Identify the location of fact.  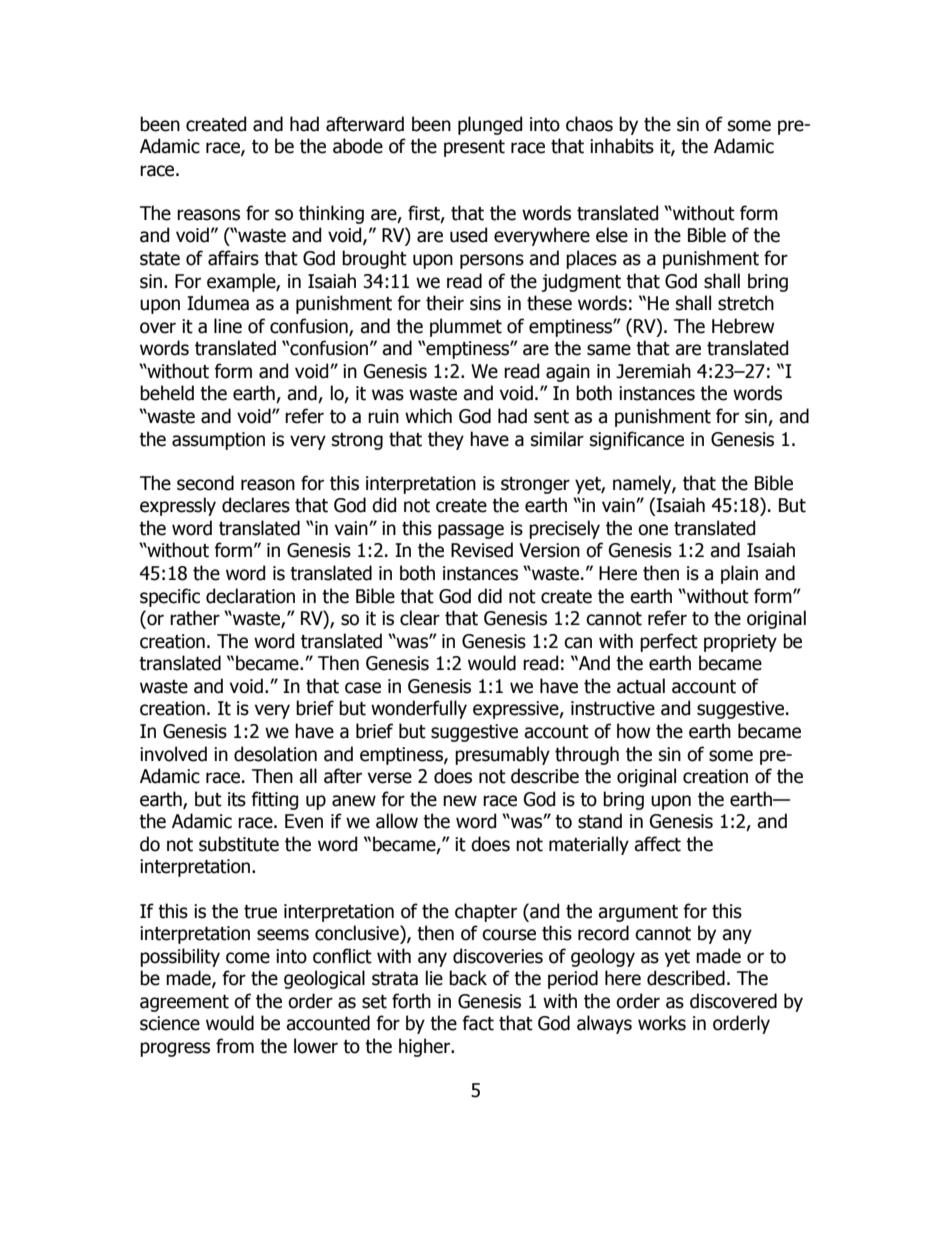
(478, 1023).
